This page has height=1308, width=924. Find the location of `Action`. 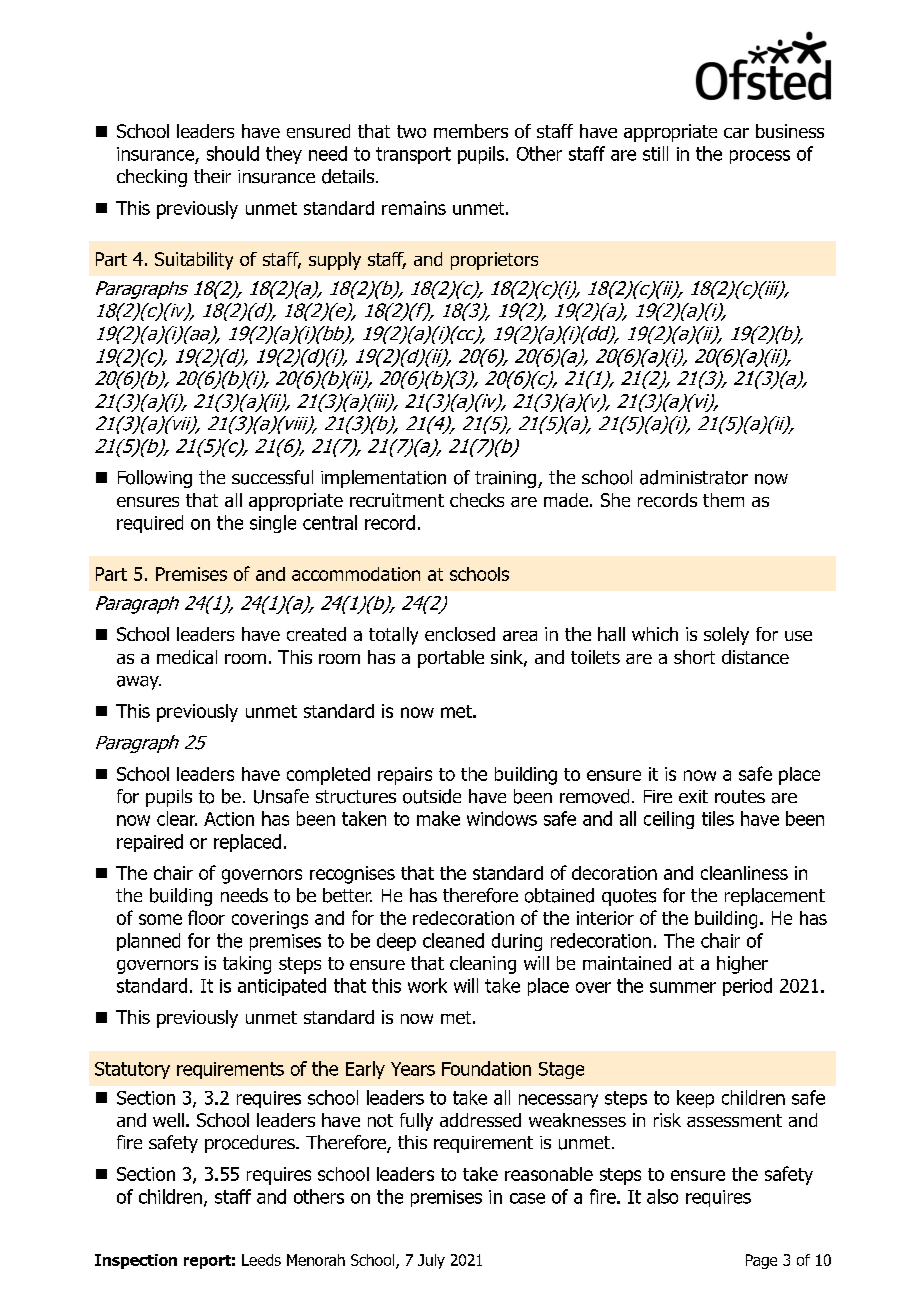

Action is located at coordinates (229, 819).
